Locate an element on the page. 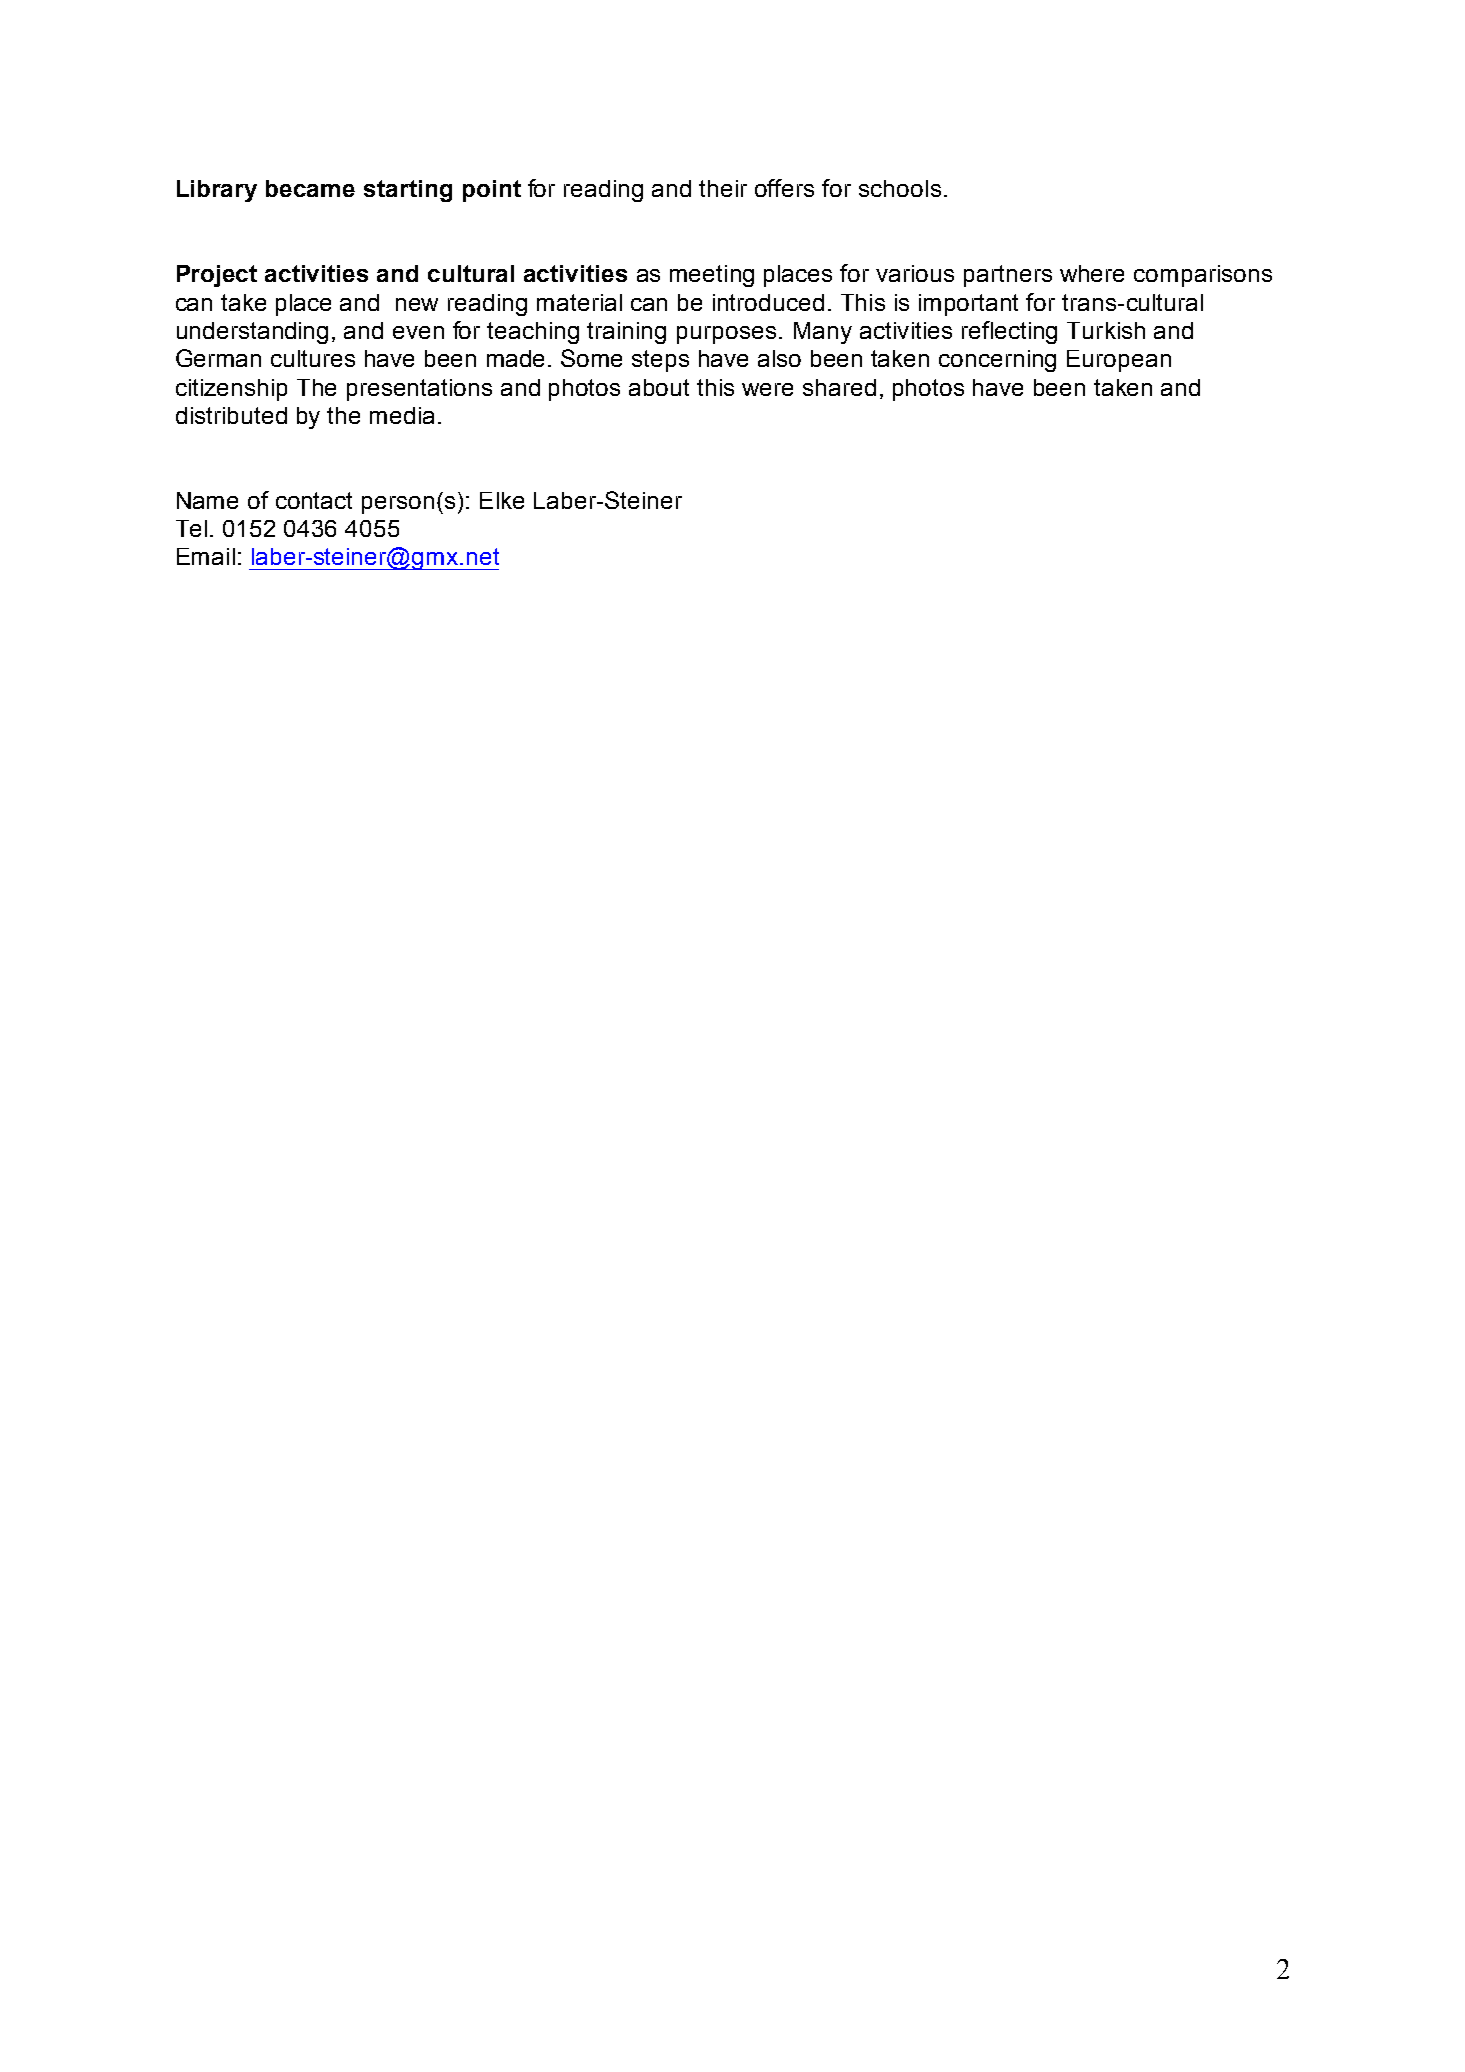 The height and width of the page is (2072, 1465). cultures is located at coordinates (313, 358).
